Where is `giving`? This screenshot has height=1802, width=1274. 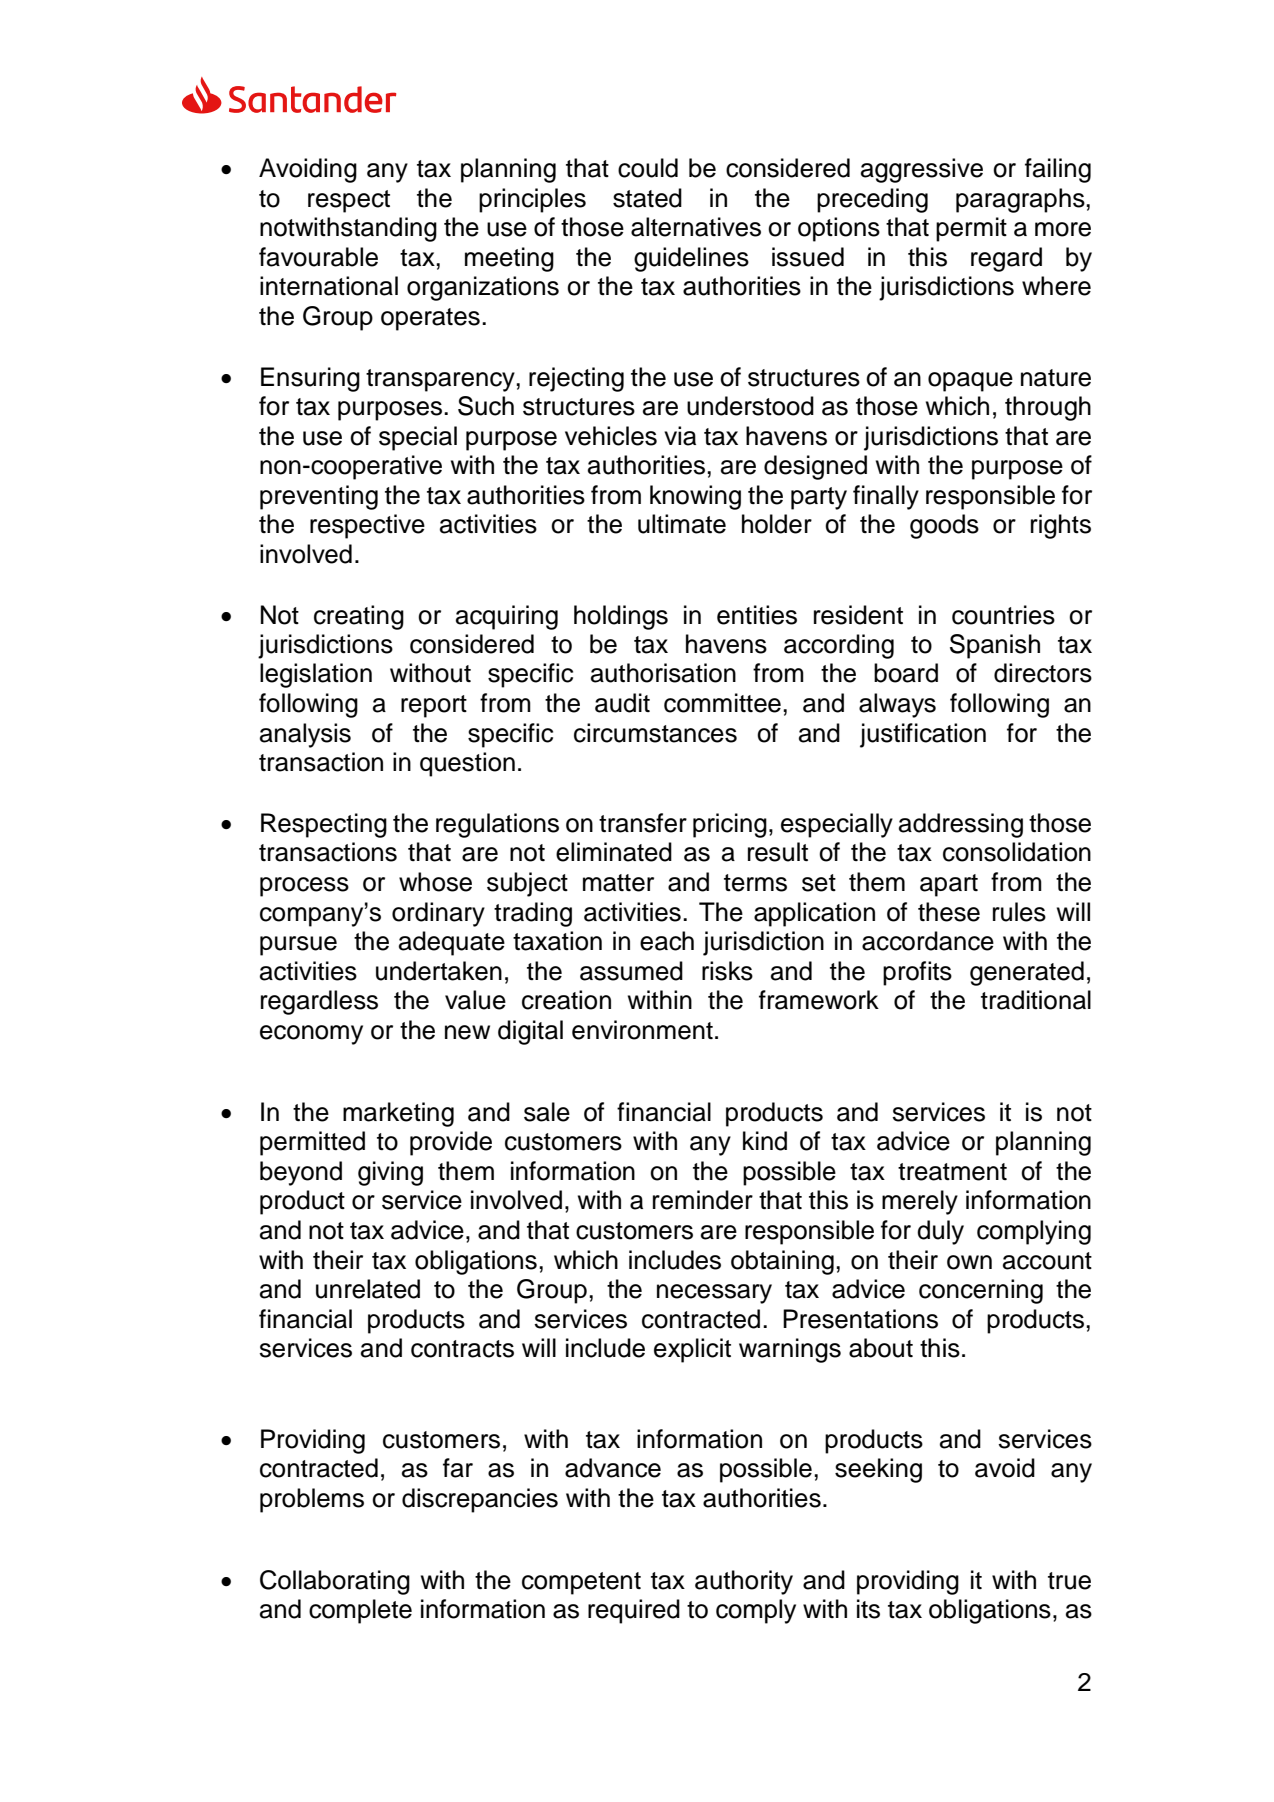
giving is located at coordinates (390, 1173).
